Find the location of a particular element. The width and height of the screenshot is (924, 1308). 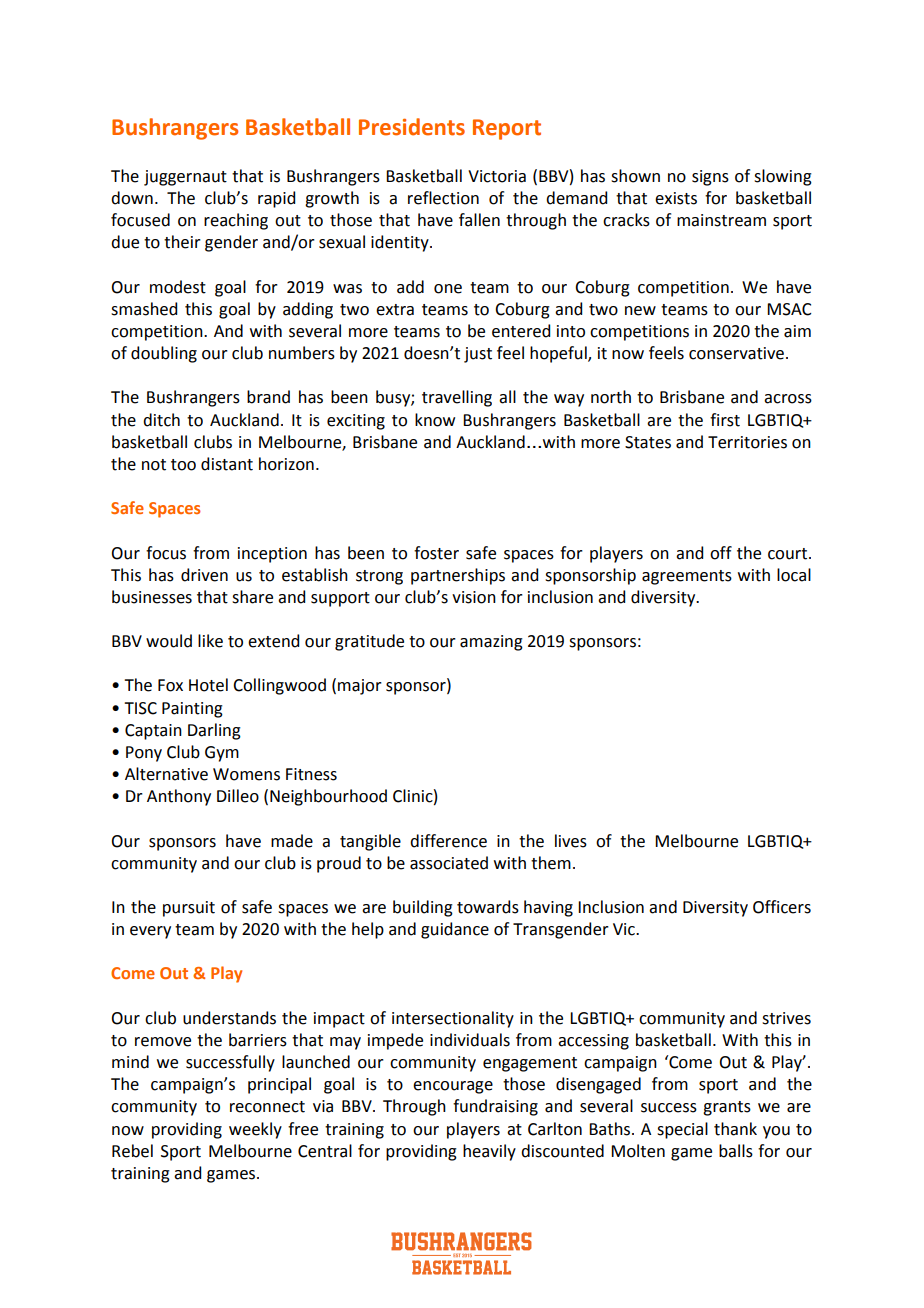

weekly is located at coordinates (255, 1130).
